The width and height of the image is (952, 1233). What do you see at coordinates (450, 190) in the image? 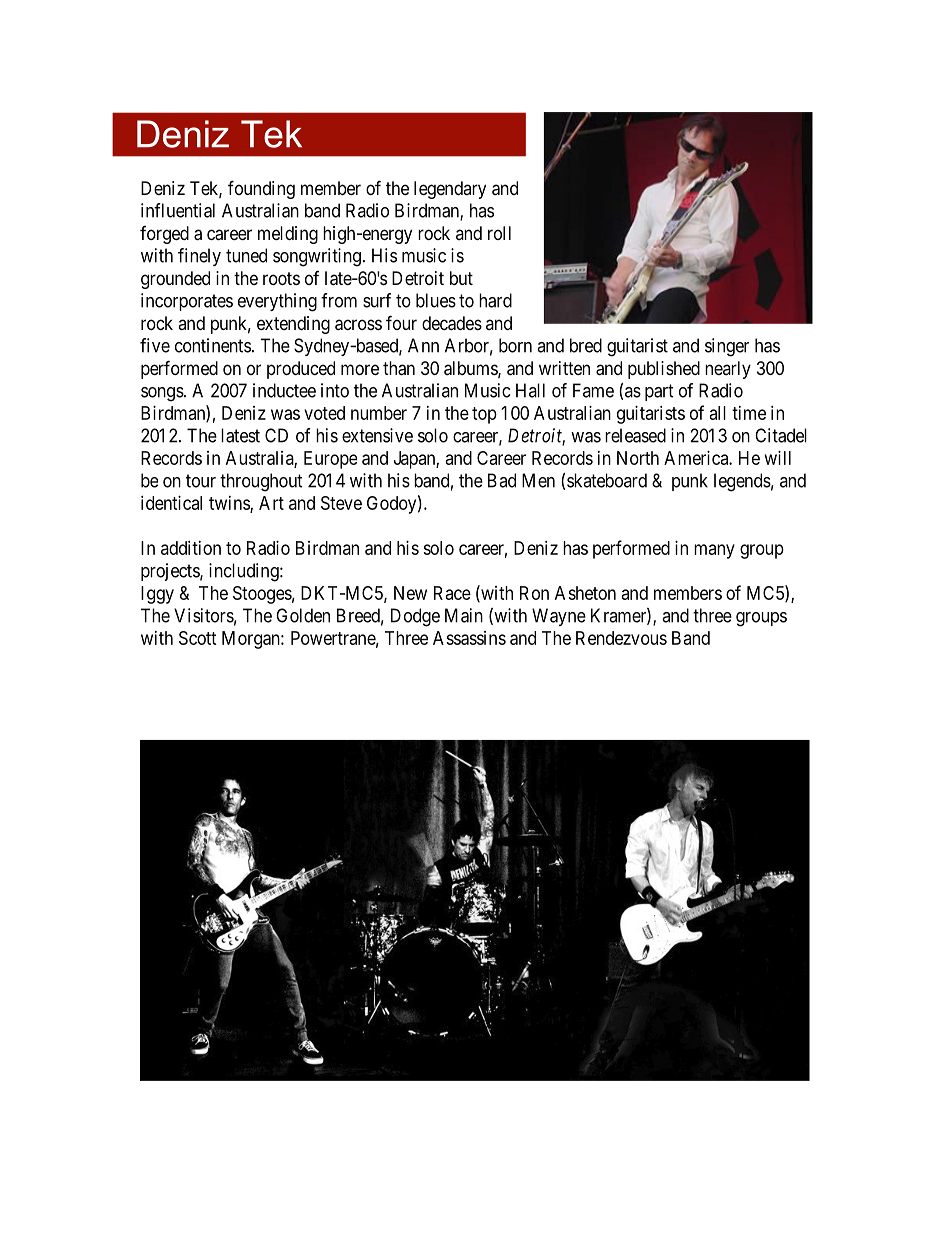
I see `legendary` at bounding box center [450, 190].
